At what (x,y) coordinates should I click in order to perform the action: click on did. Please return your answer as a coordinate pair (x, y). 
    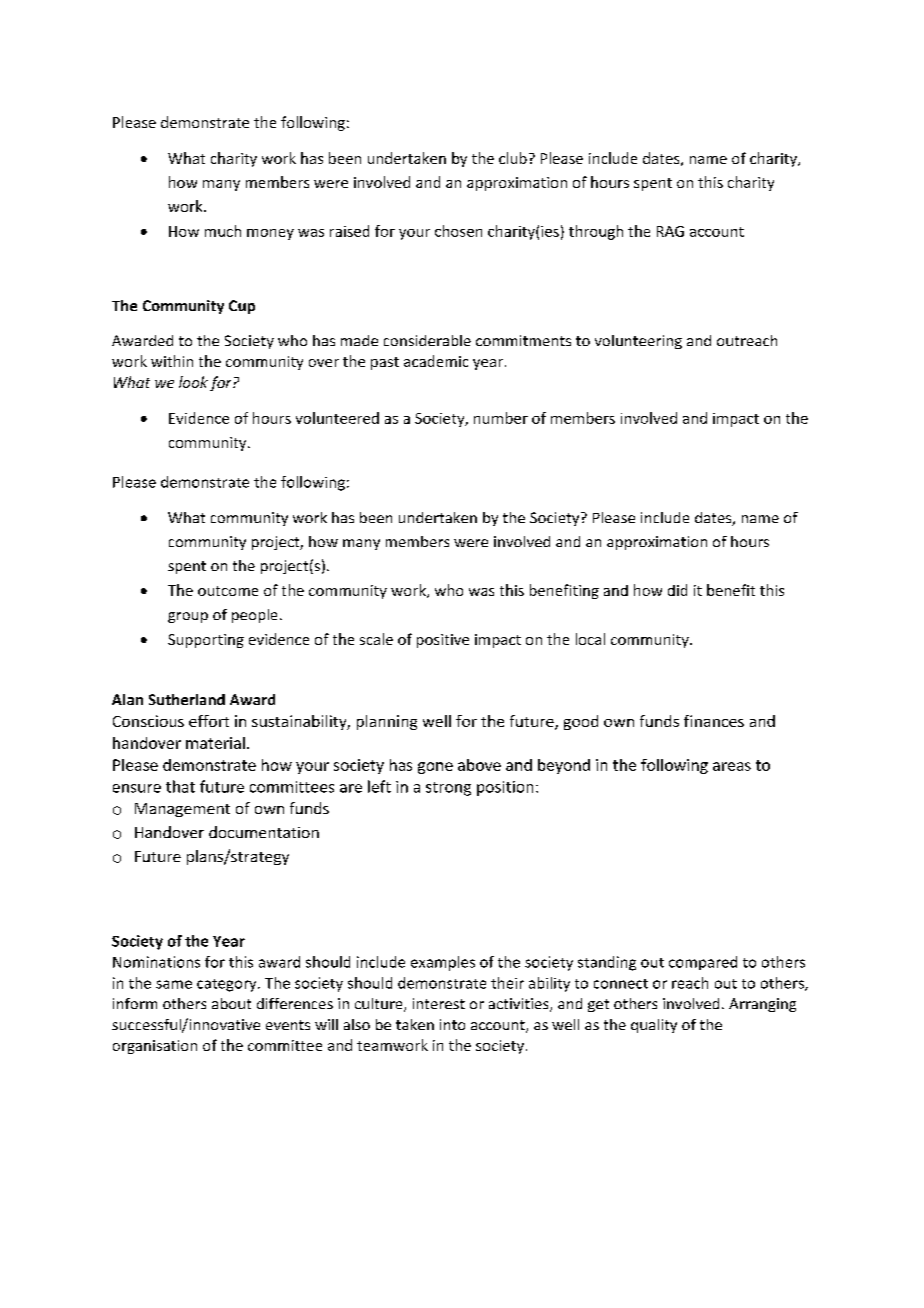
    Looking at the image, I should click on (677, 590).
